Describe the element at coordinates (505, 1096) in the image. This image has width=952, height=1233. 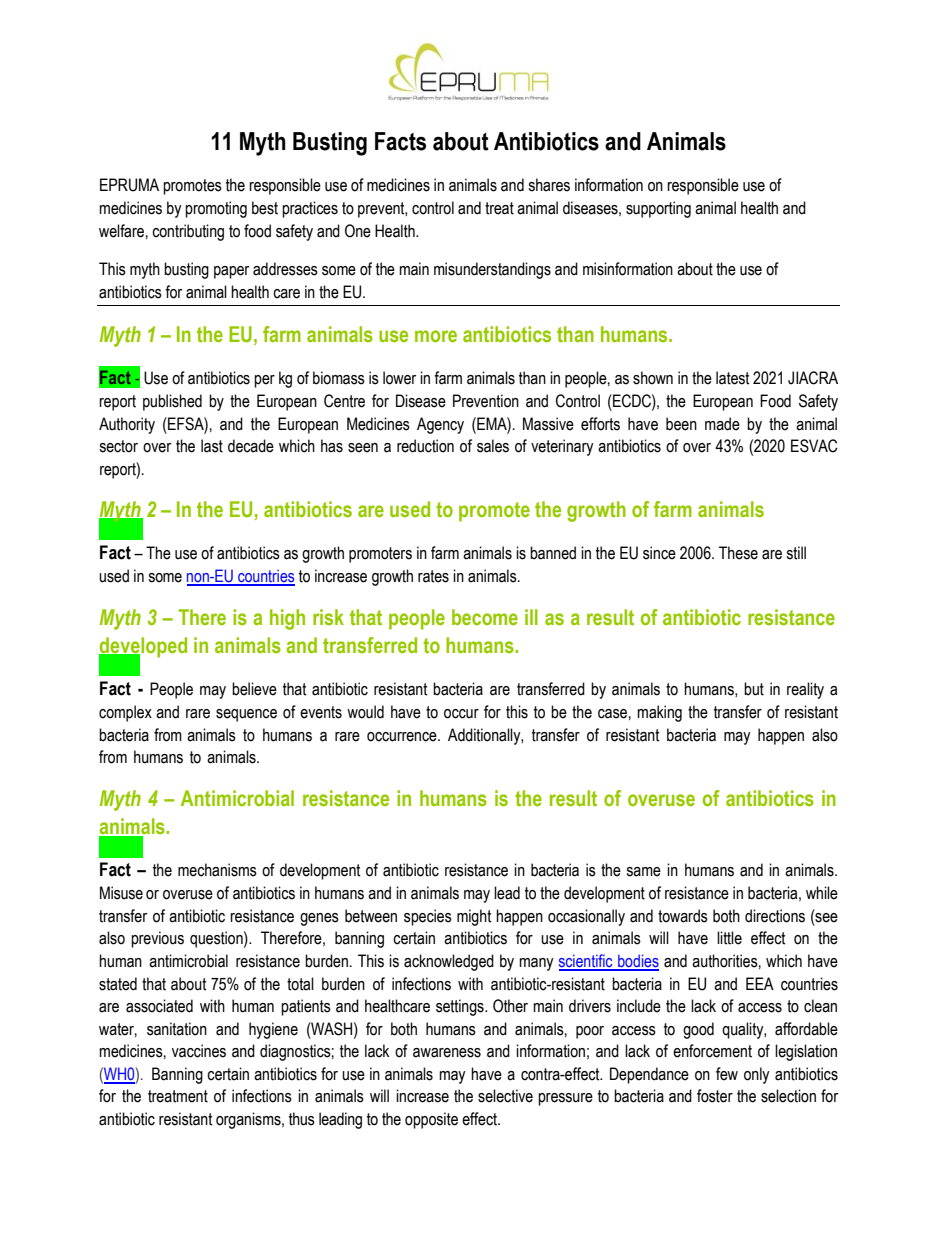
I see `selective` at that location.
